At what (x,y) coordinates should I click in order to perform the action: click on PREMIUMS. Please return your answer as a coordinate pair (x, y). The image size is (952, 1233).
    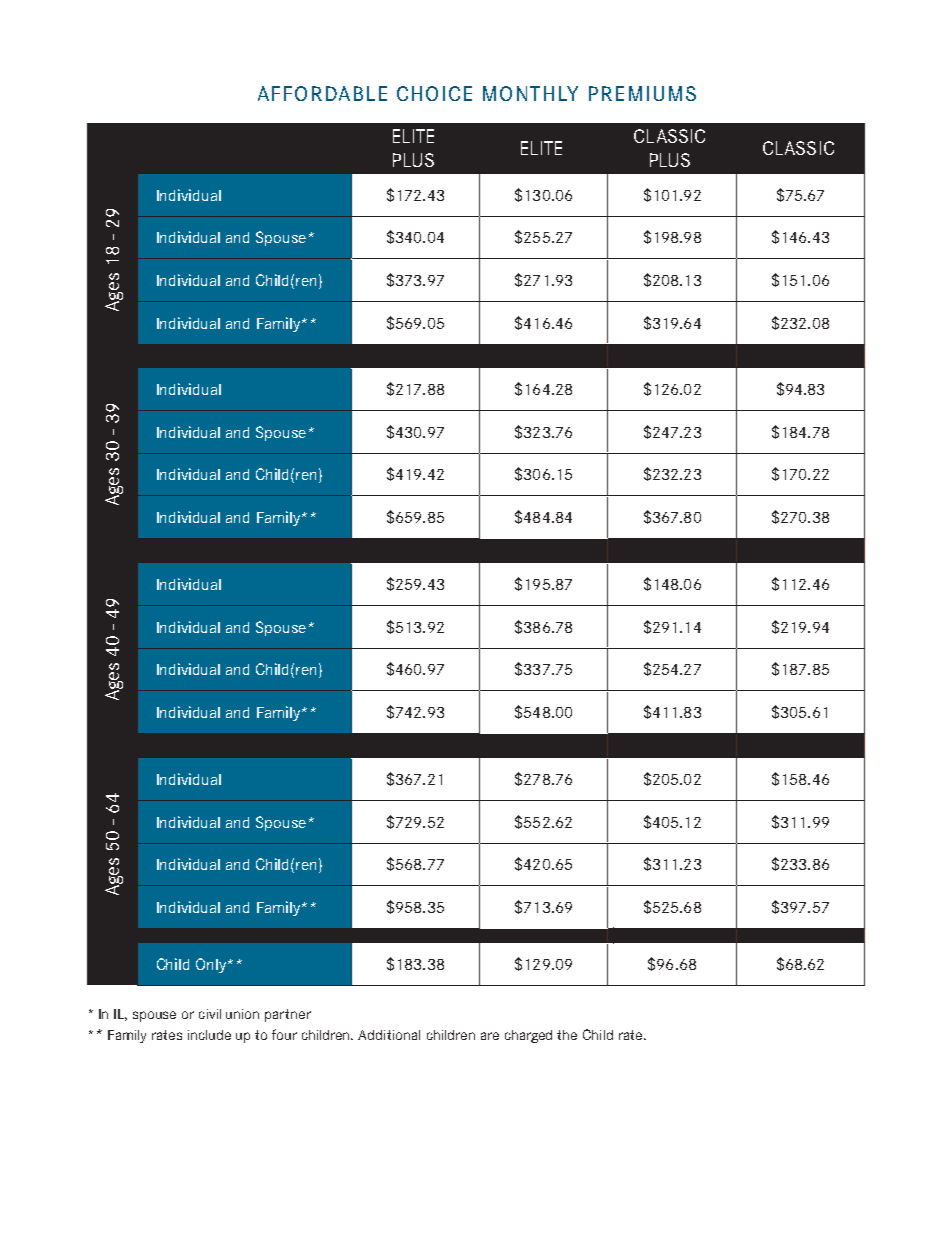
    Looking at the image, I should click on (642, 93).
